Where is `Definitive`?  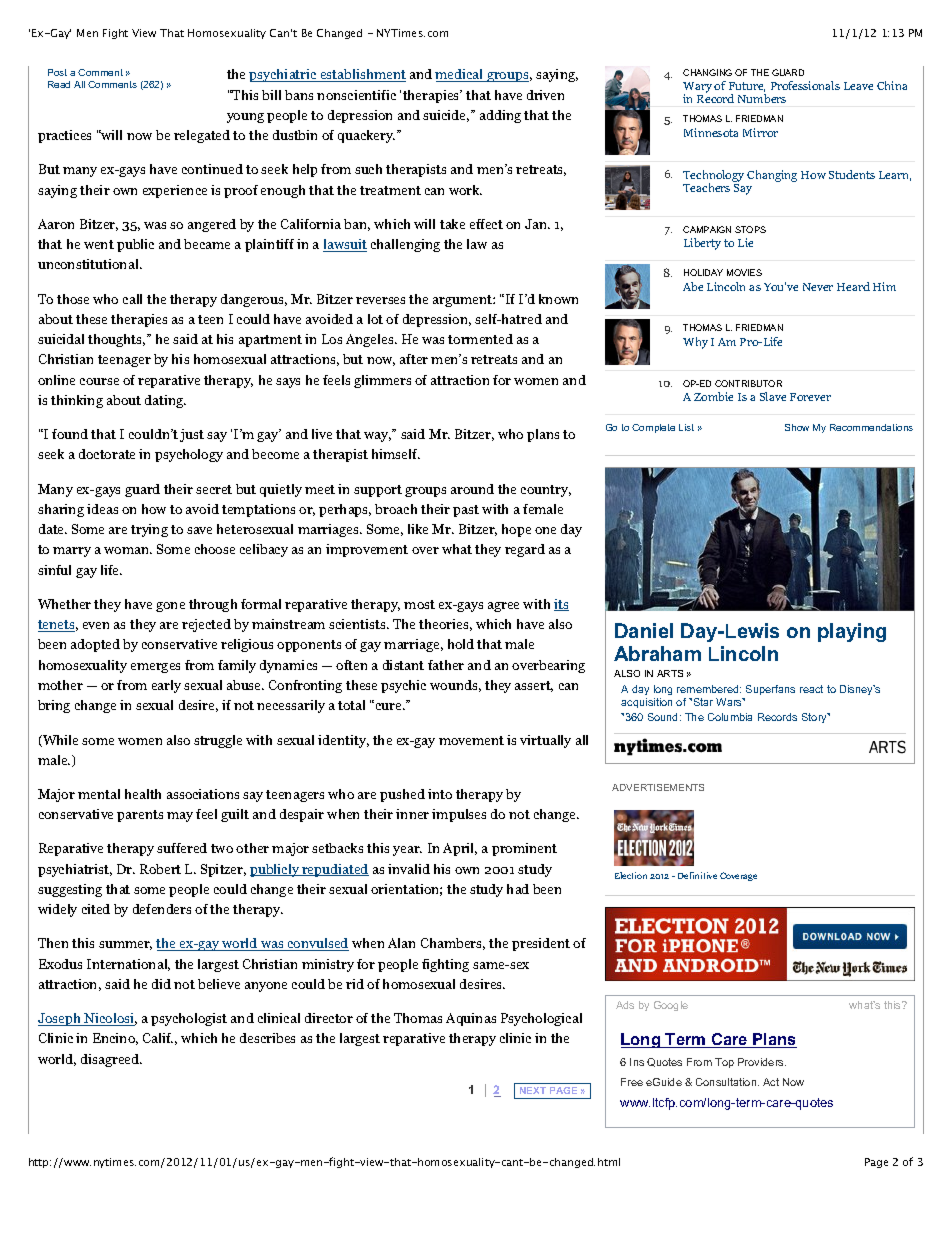 Definitive is located at coordinates (697, 875).
